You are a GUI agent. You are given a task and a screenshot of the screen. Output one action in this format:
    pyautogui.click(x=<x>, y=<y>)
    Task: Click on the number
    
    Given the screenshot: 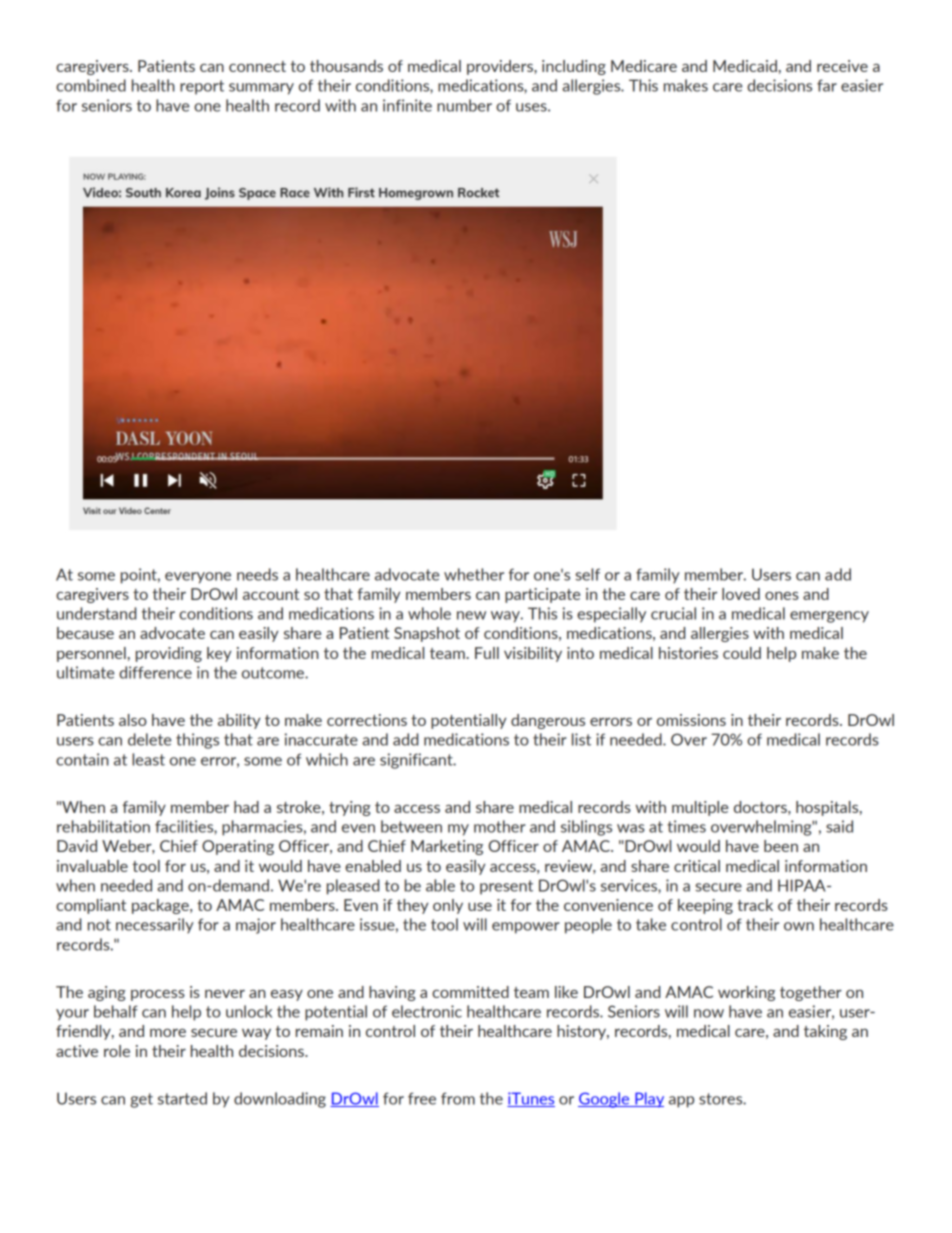 What is the action you would take?
    pyautogui.click(x=464, y=105)
